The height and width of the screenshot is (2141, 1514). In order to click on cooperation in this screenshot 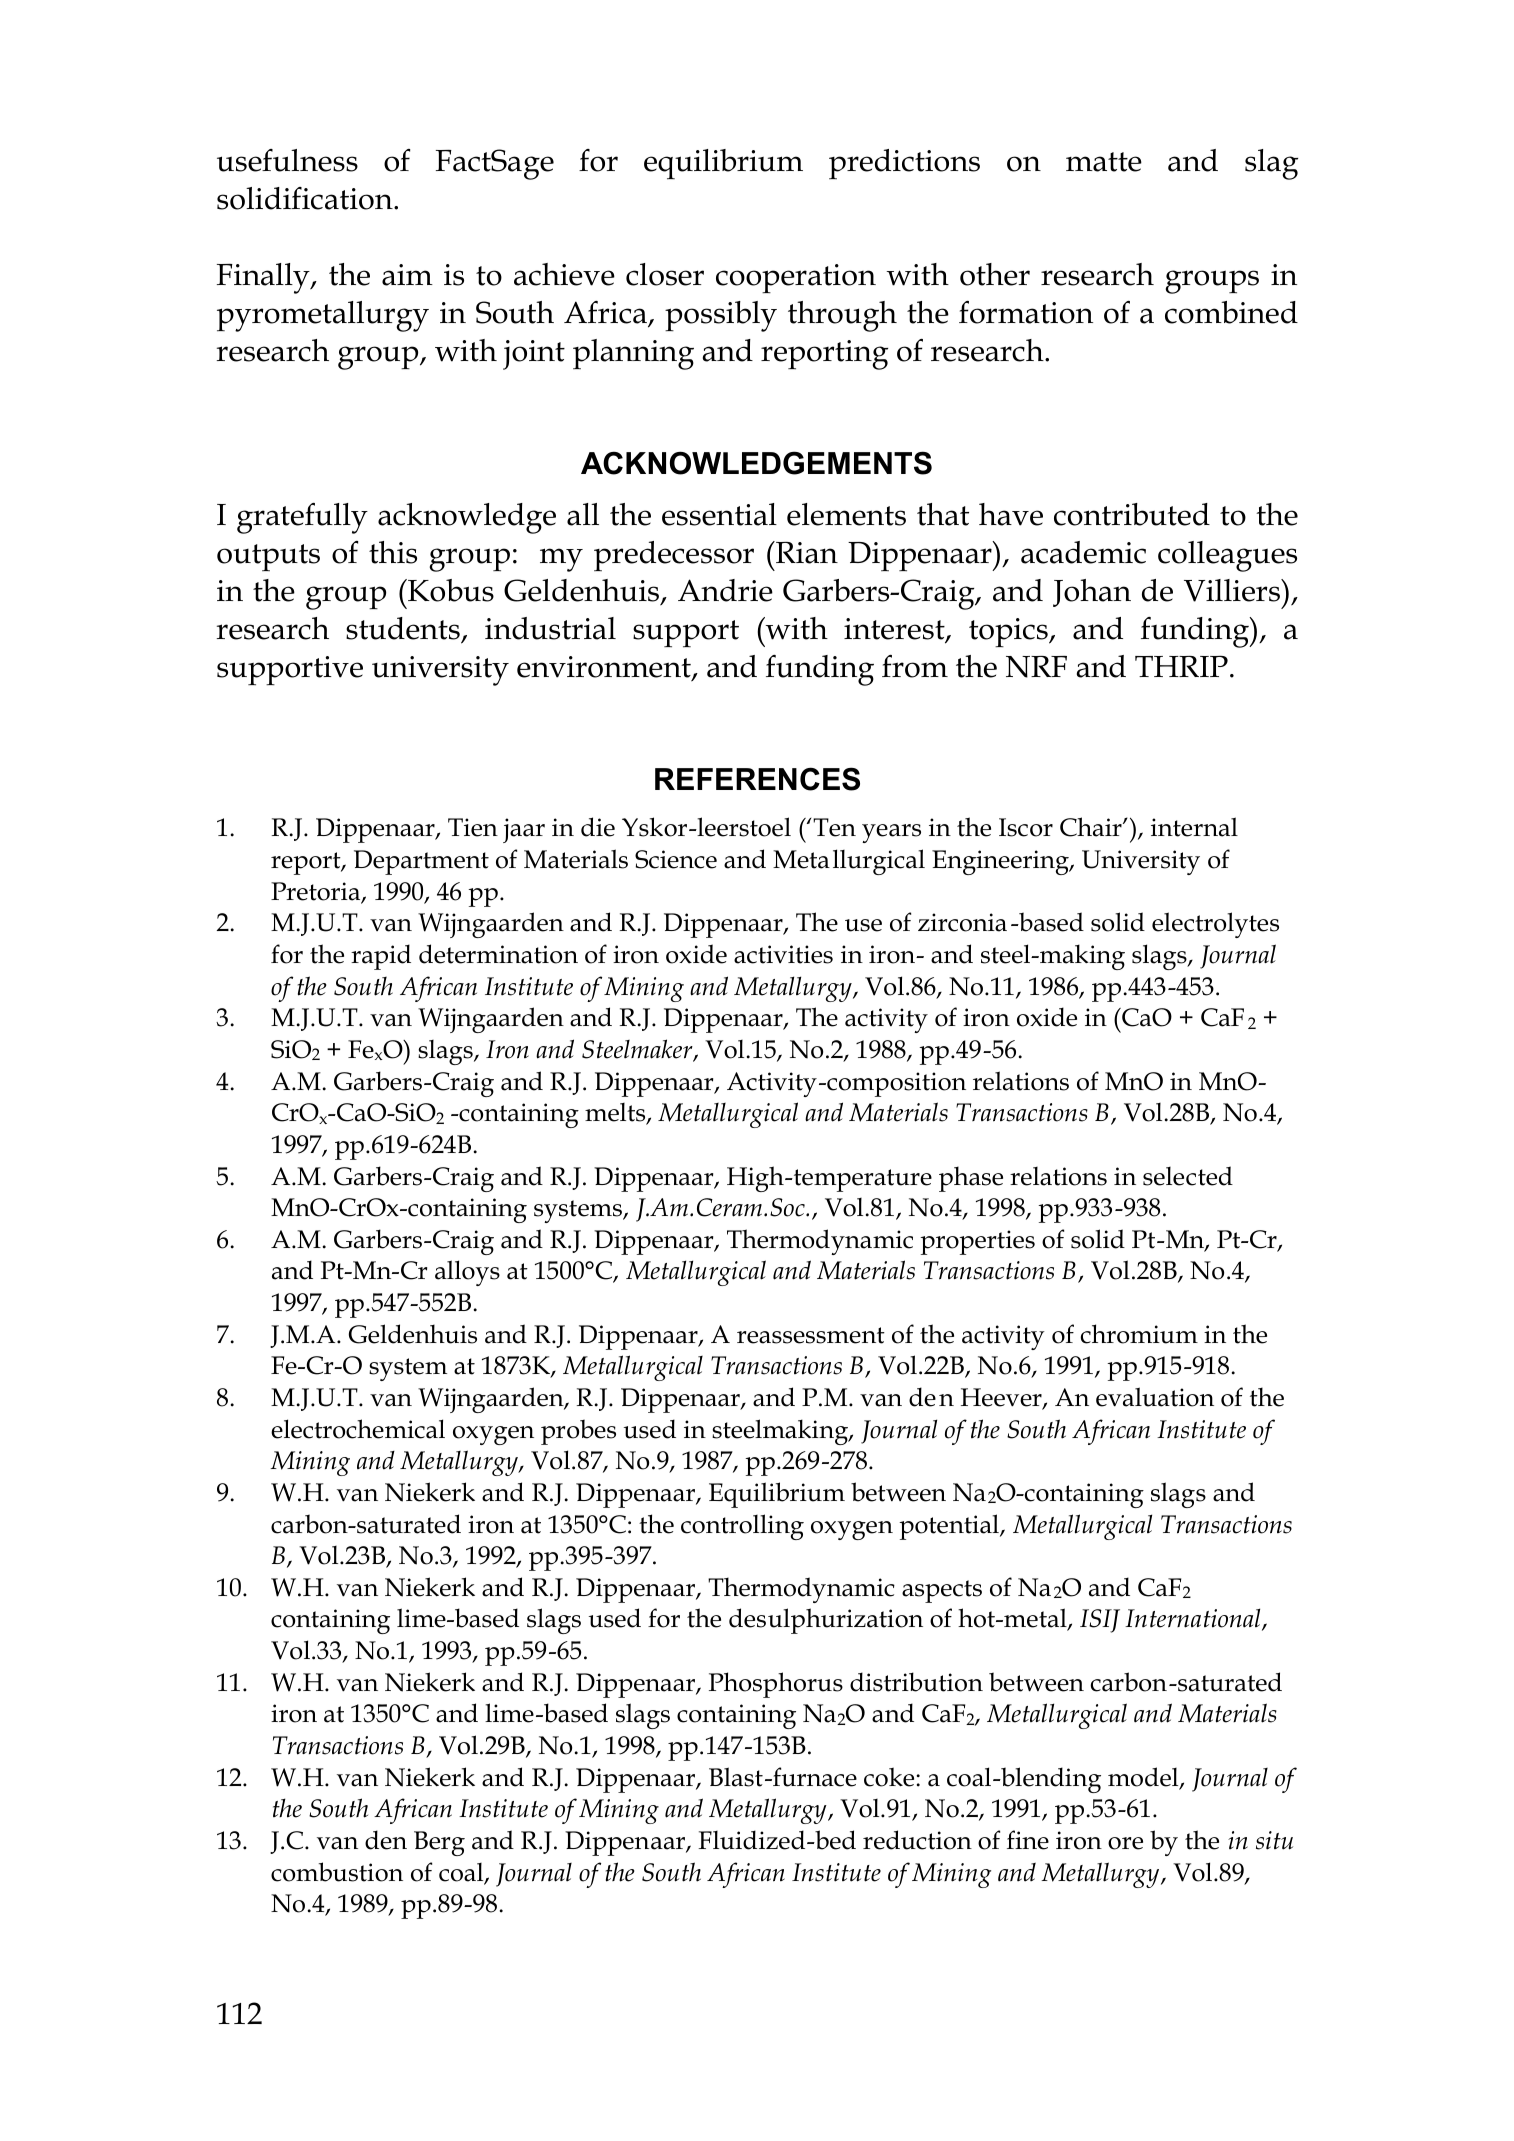, I will do `click(796, 279)`.
